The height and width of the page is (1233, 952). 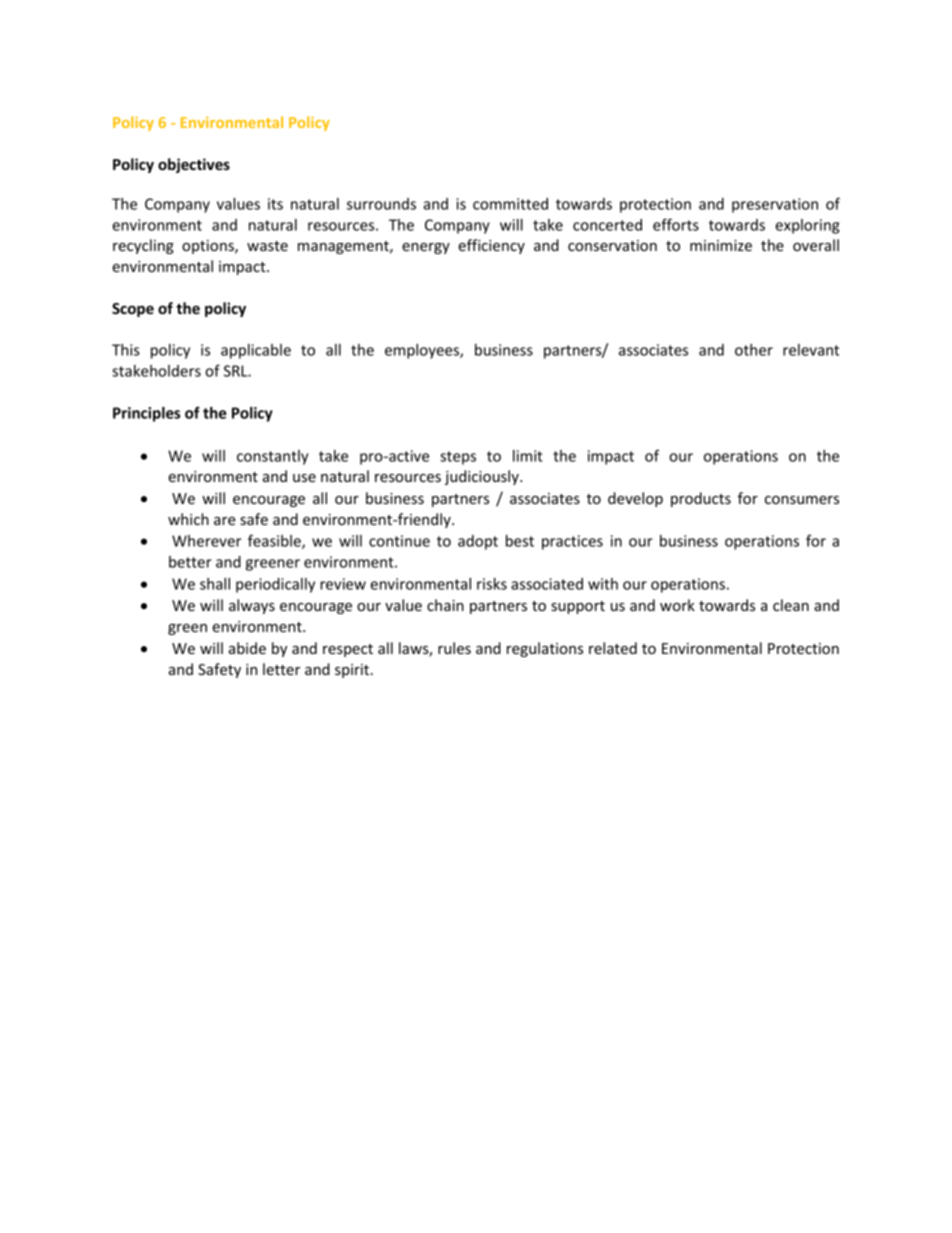 I want to click on applicable, so click(x=256, y=351).
